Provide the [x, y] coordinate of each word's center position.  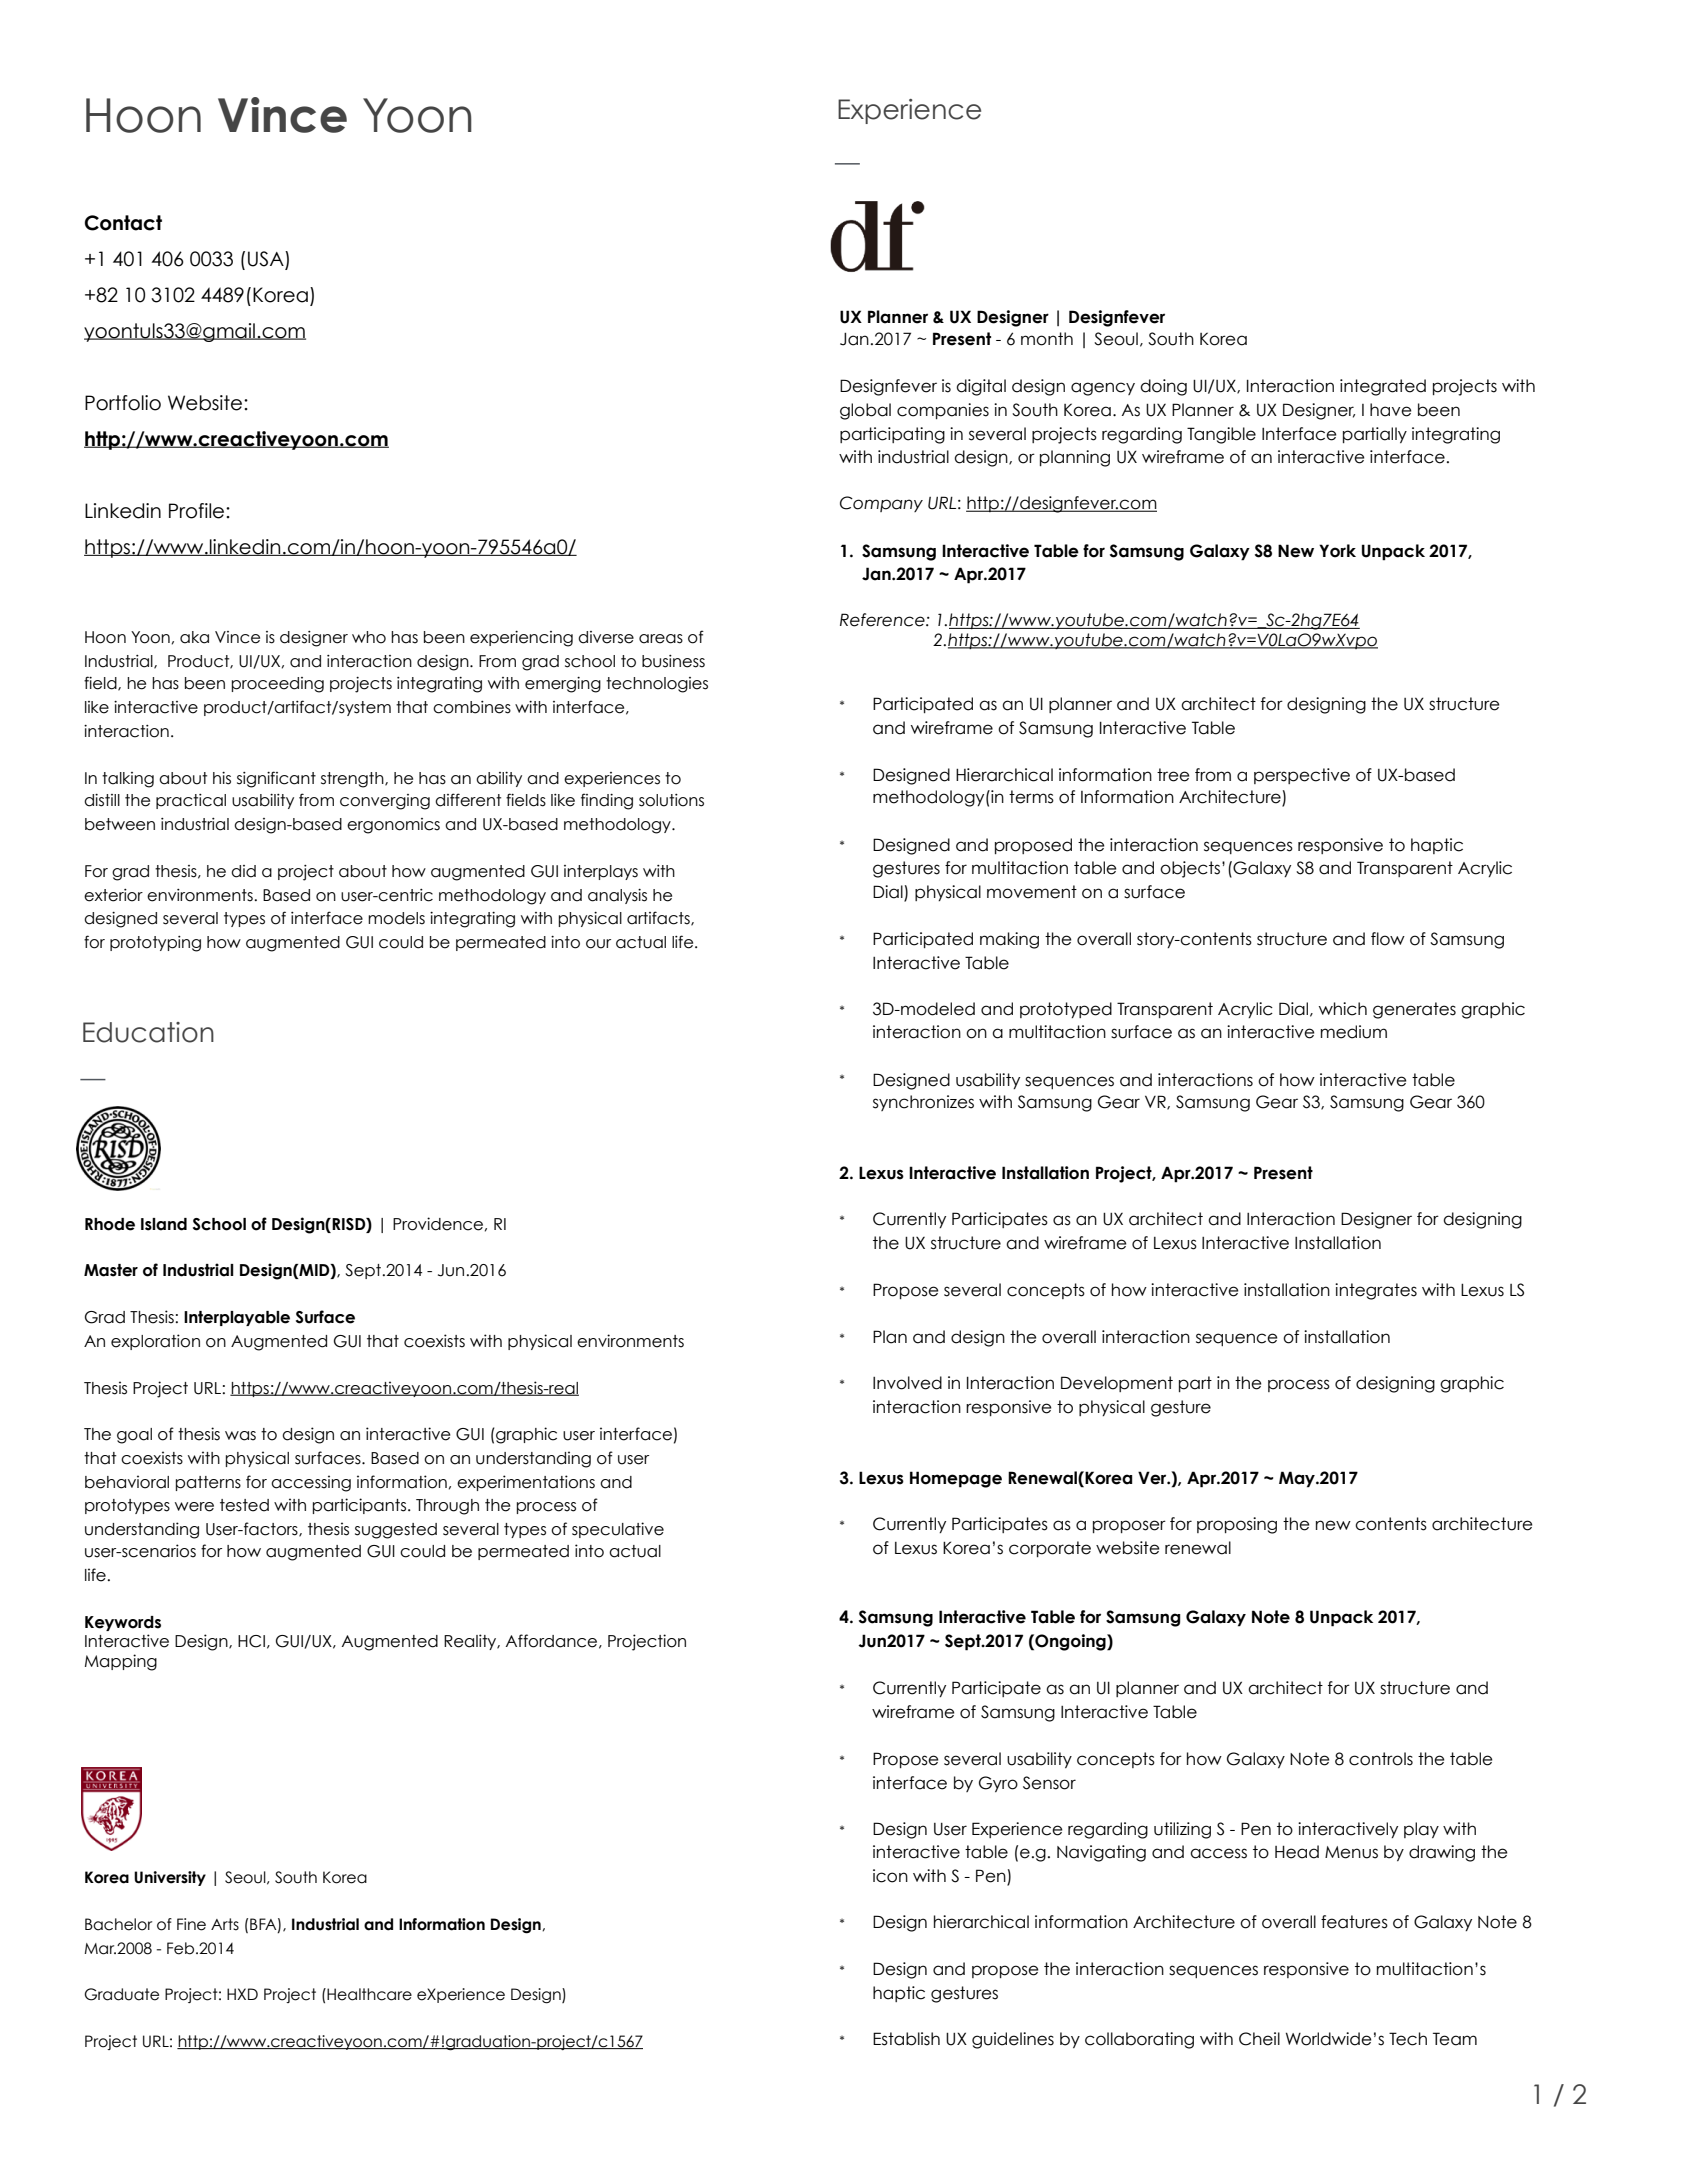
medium [1354, 1032]
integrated [1383, 387]
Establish [906, 2039]
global [865, 411]
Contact [123, 223]
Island [164, 1224]
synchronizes [923, 1103]
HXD [242, 1994]
